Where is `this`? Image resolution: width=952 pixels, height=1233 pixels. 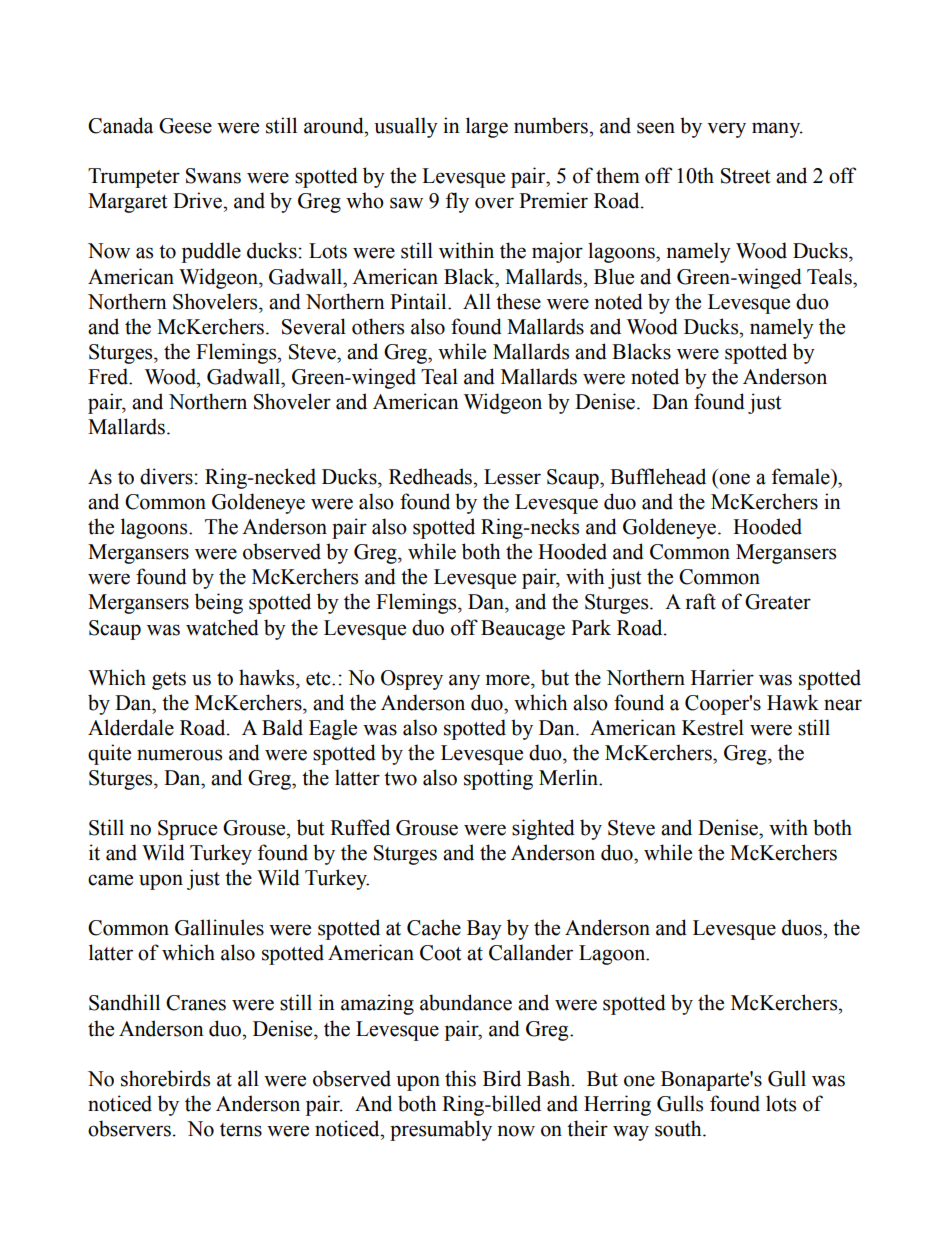 this is located at coordinates (460, 1078).
